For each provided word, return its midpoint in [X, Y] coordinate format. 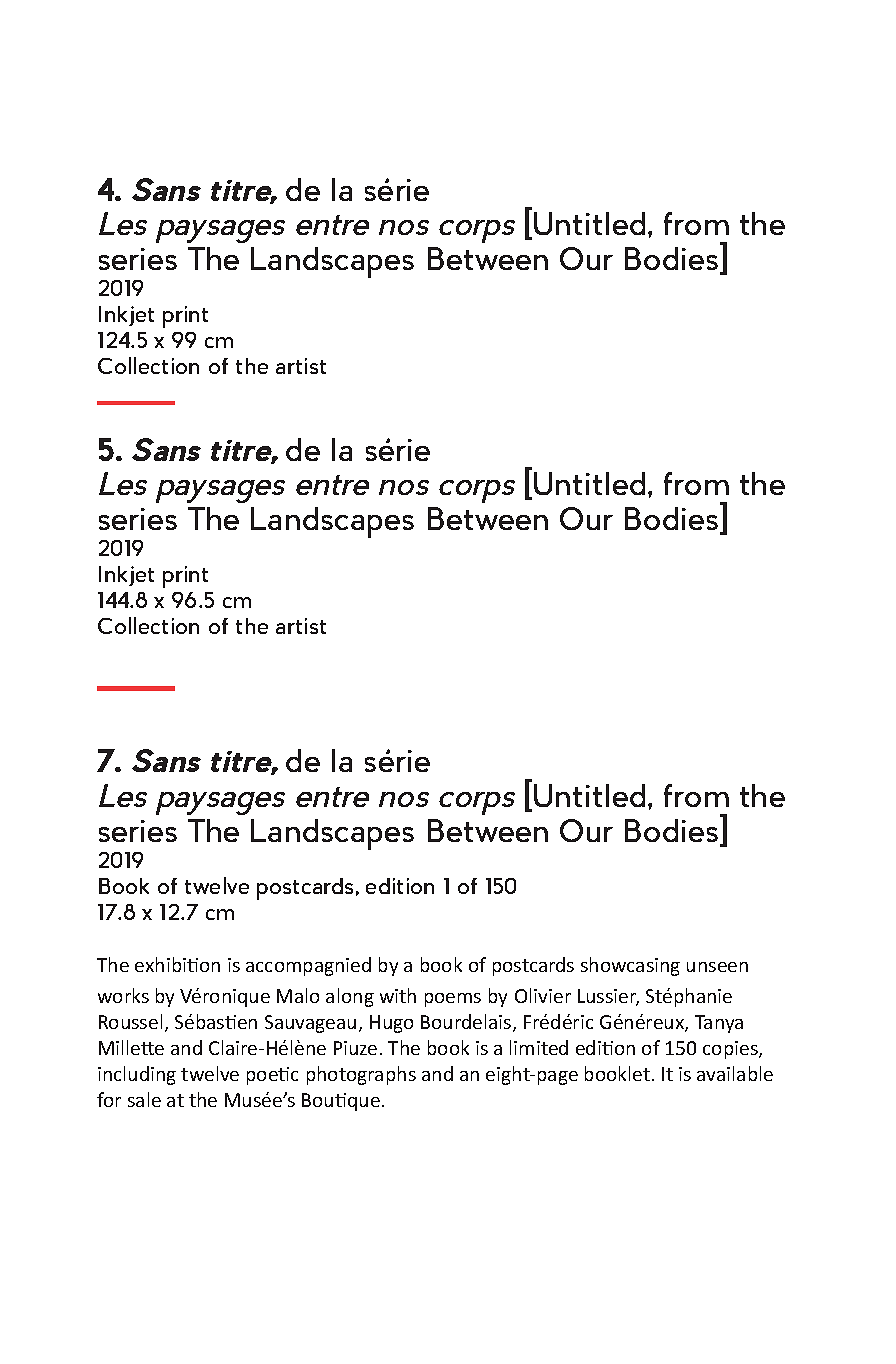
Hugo [391, 1024]
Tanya [719, 1024]
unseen [717, 967]
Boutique [341, 1102]
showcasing [630, 966]
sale [144, 1099]
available [735, 1073]
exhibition [177, 964]
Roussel [130, 1021]
